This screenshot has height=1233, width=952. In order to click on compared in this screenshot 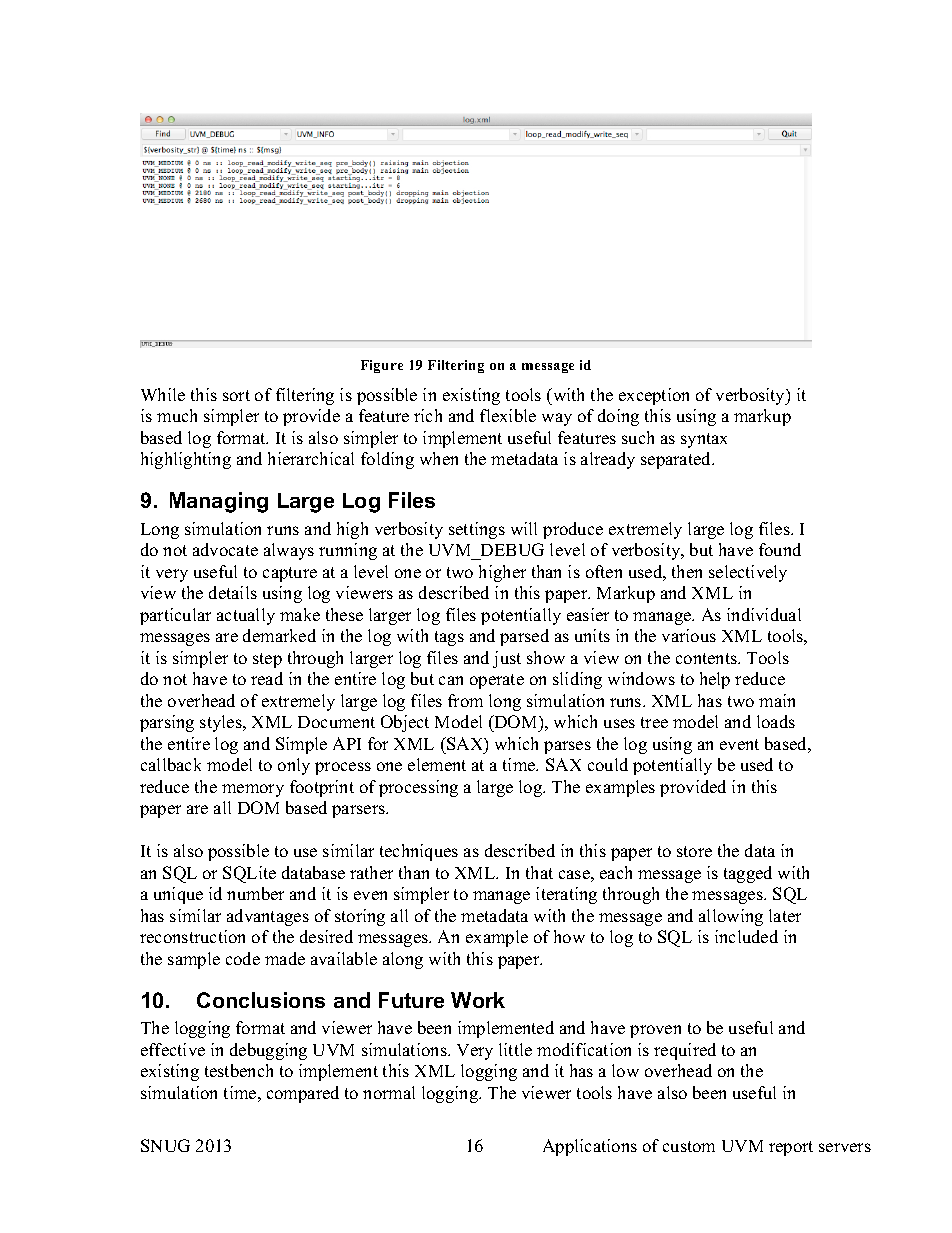, I will do `click(303, 1094)`.
